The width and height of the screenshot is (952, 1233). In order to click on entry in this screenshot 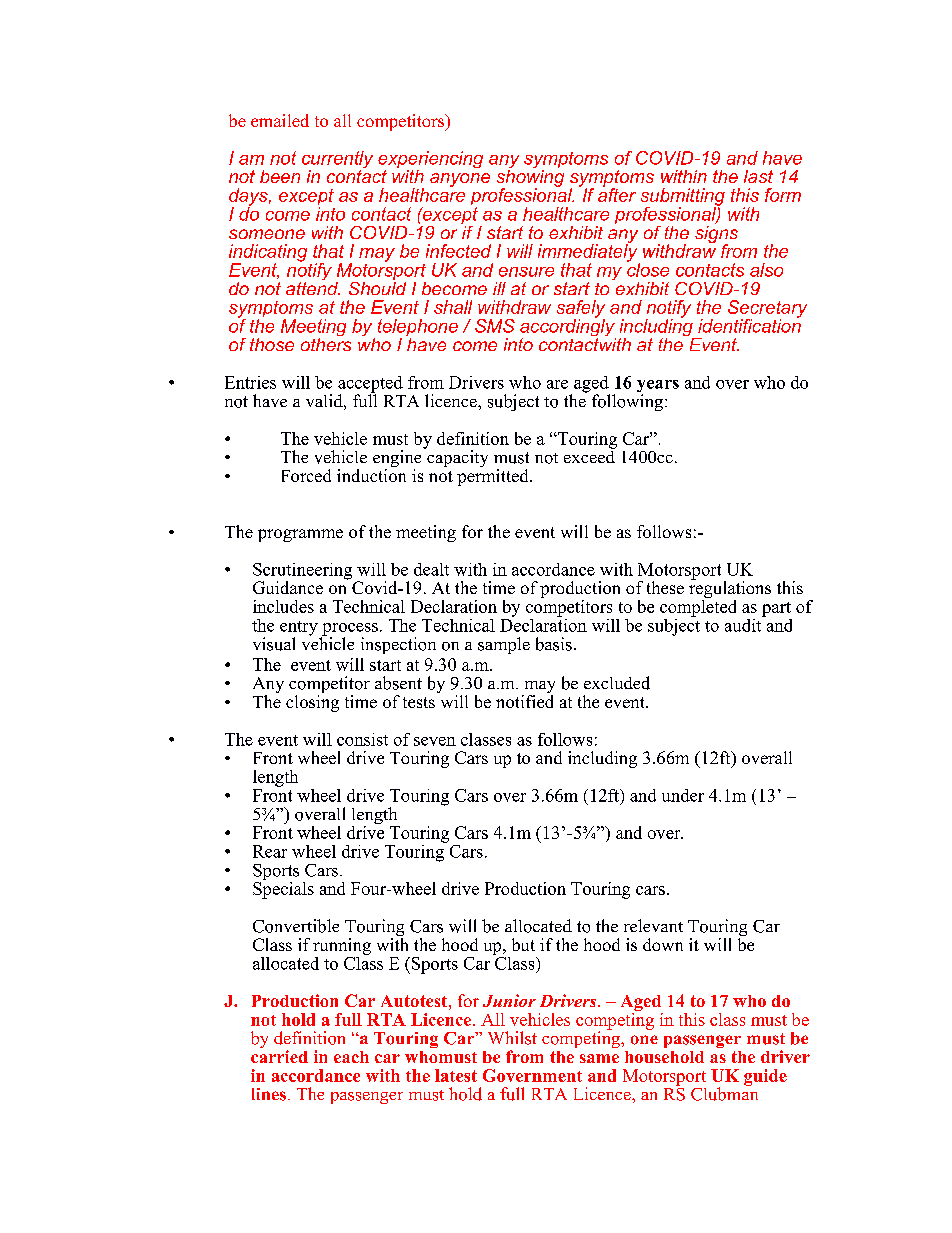, I will do `click(299, 629)`.
